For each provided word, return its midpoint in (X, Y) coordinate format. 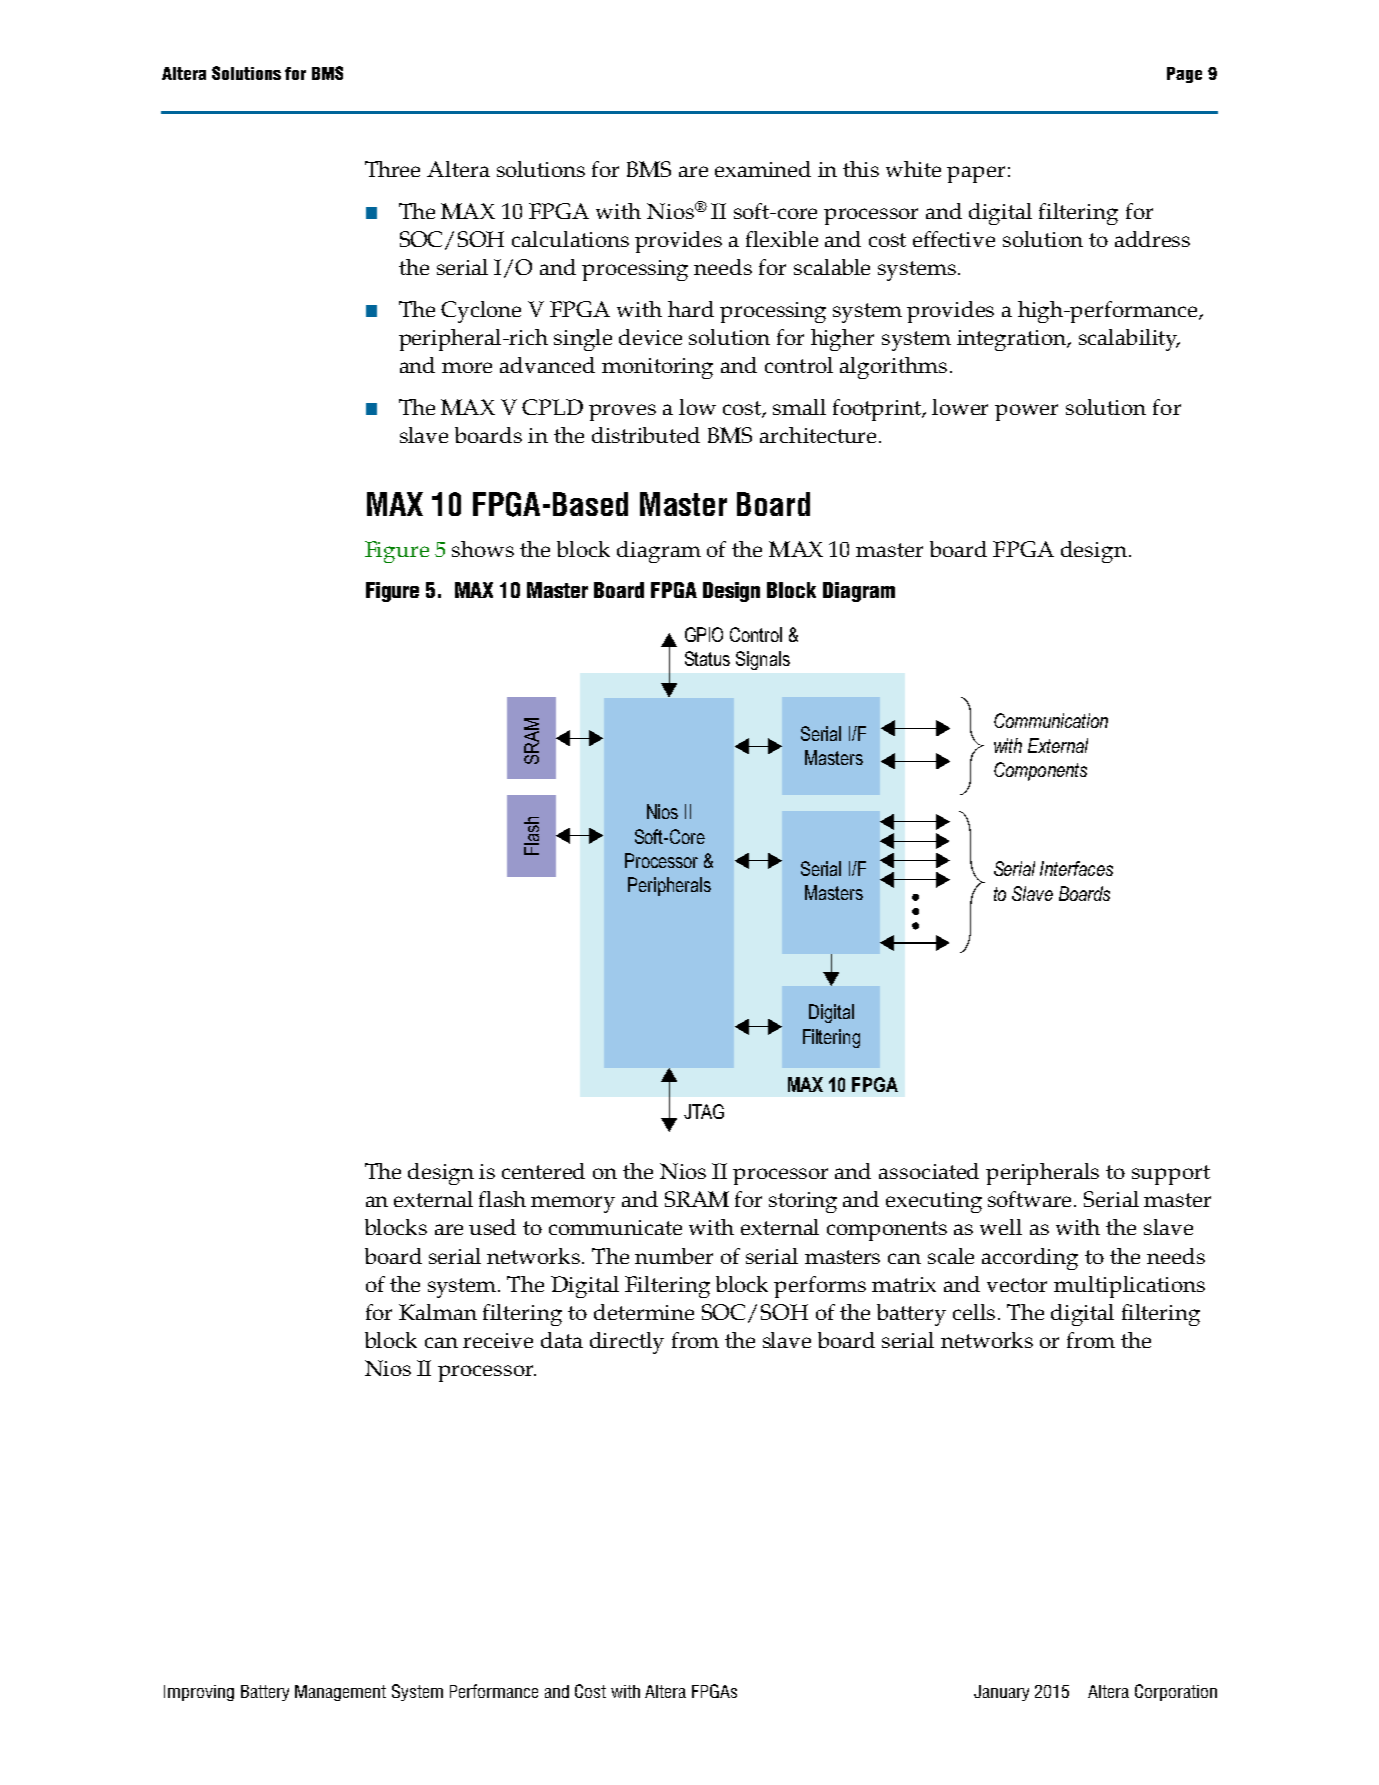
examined (763, 169)
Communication (1051, 720)
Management (340, 1693)
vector (1017, 1285)
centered (543, 1171)
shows (483, 549)
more (467, 367)
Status (707, 658)
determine (644, 1312)
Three (392, 169)
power (1026, 412)
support (1171, 1175)
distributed (646, 435)
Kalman (438, 1312)
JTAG (704, 1111)
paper (976, 174)
